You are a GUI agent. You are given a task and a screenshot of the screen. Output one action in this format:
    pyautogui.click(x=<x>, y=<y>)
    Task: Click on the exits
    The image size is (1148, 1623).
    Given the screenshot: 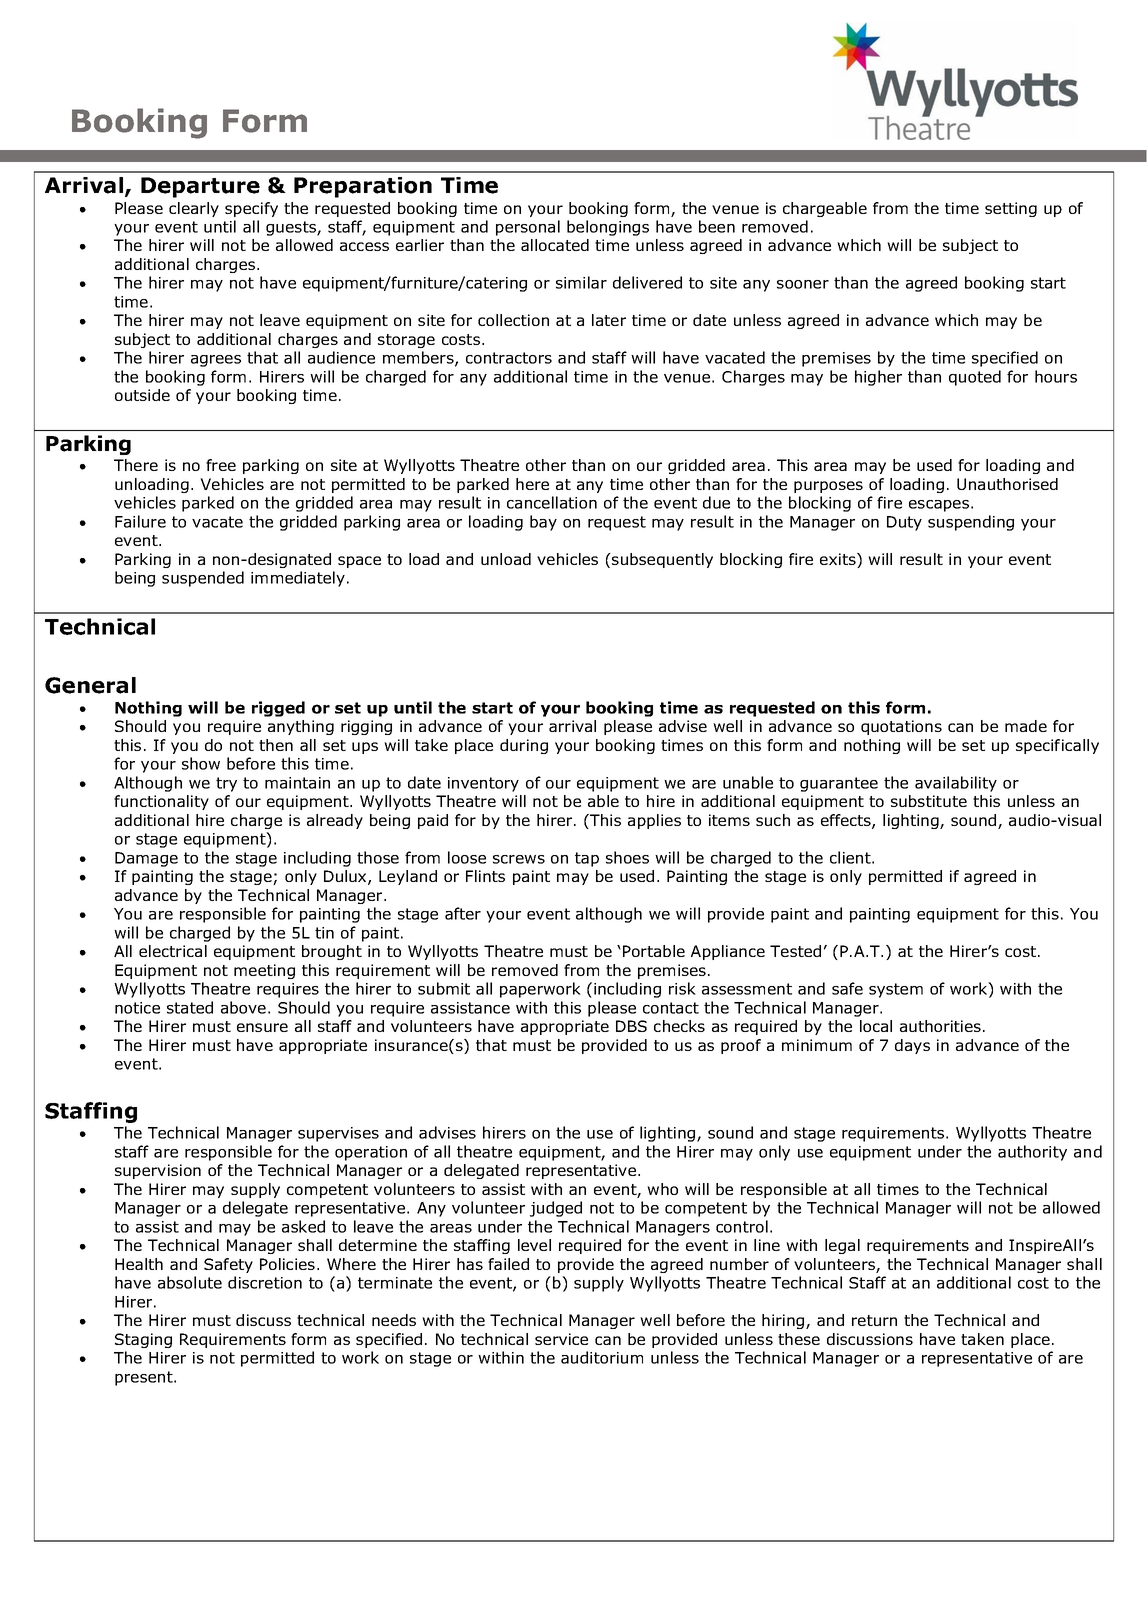 What is the action you would take?
    pyautogui.click(x=839, y=560)
